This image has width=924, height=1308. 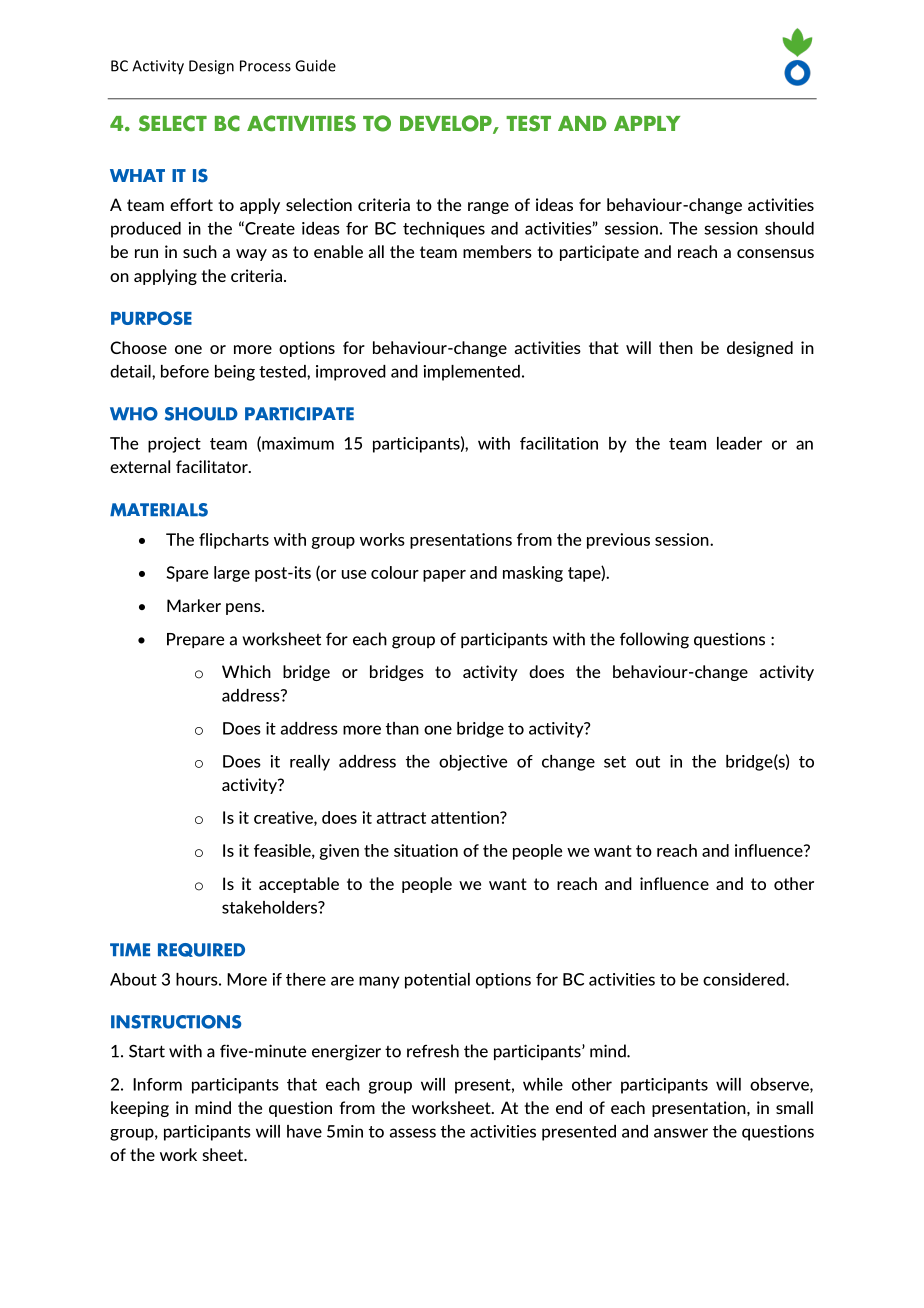 What do you see at coordinates (157, 1084) in the image?
I see `Inform` at bounding box center [157, 1084].
